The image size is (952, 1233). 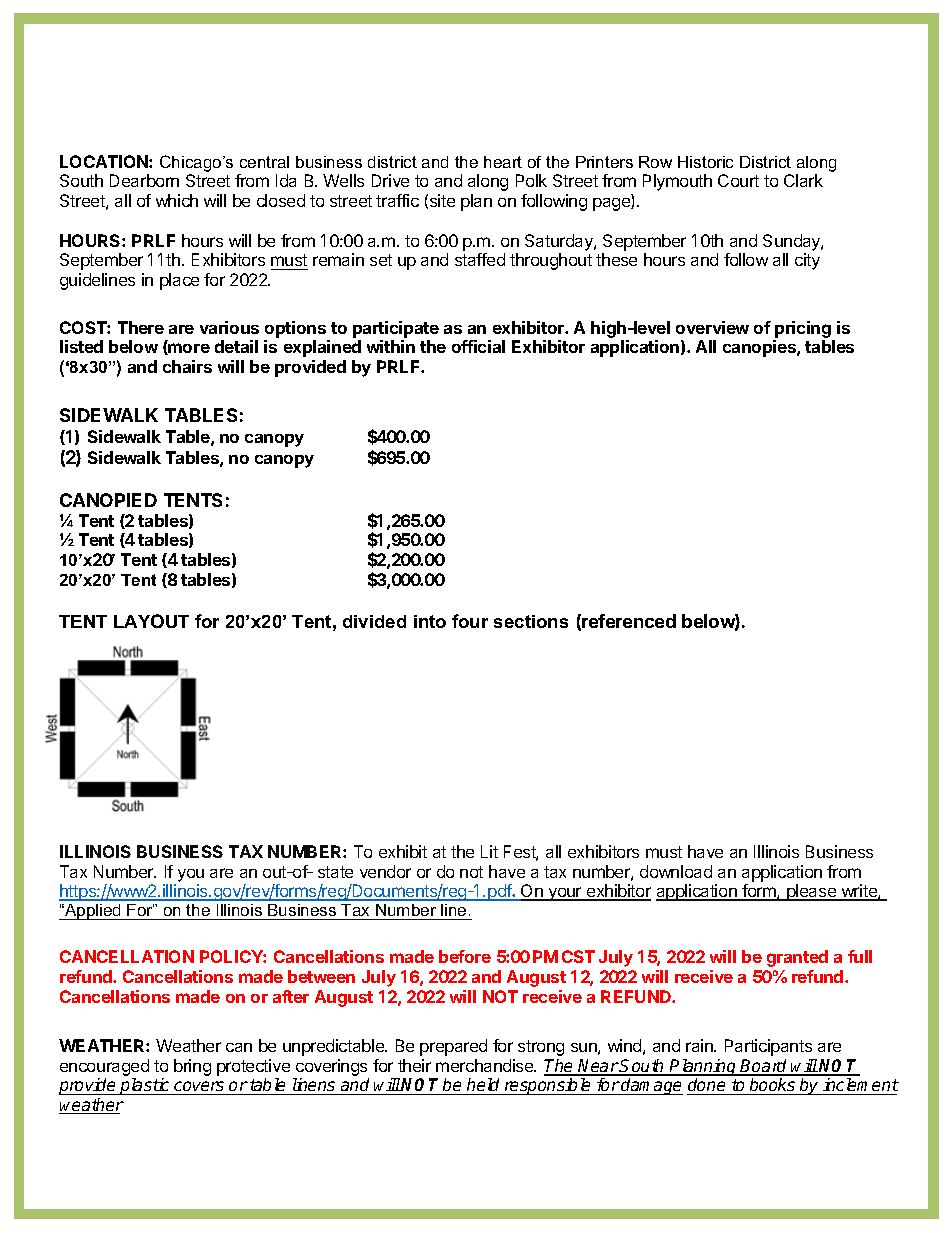 I want to click on LAYOUT, so click(x=151, y=621).
